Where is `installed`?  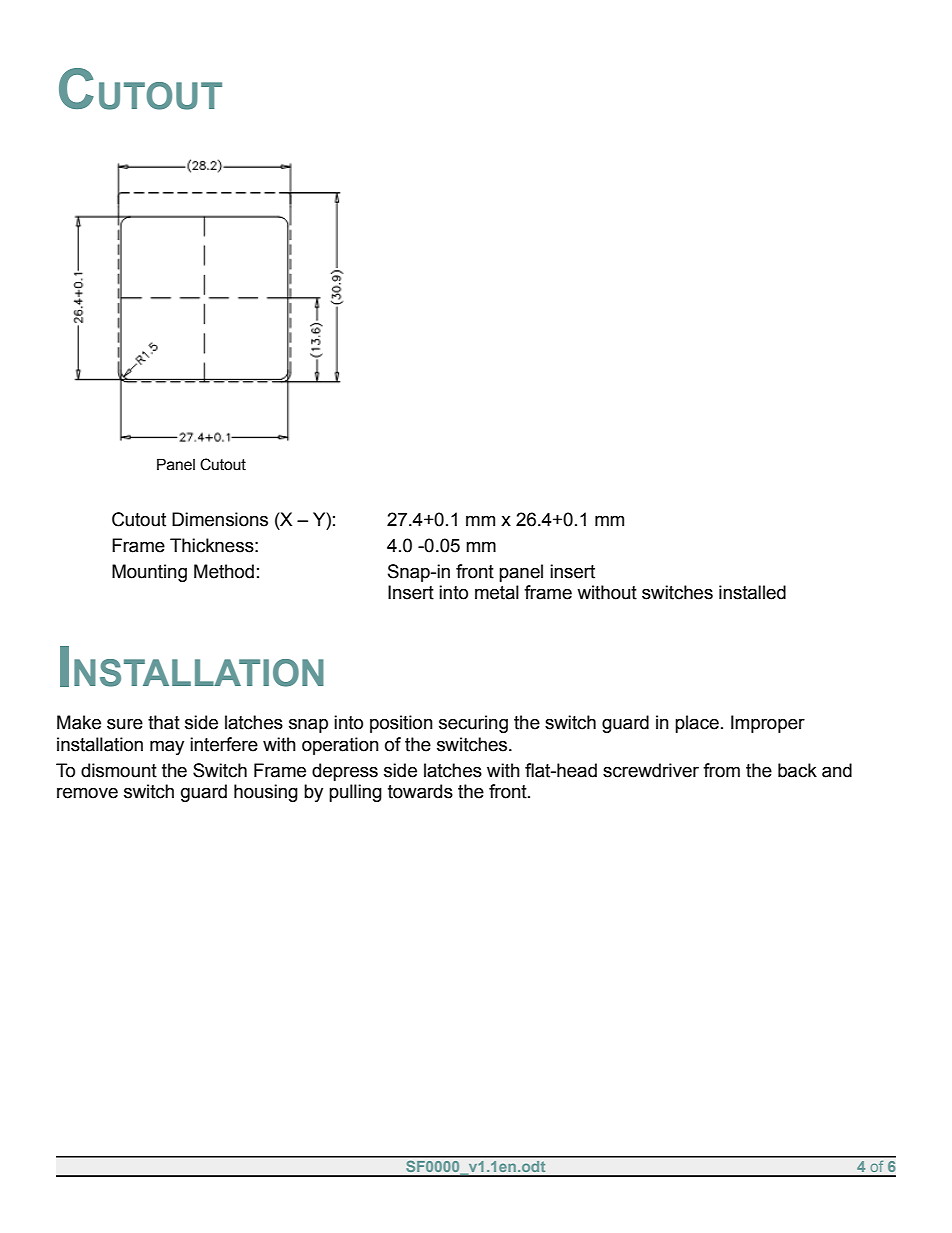
installed is located at coordinates (752, 592).
